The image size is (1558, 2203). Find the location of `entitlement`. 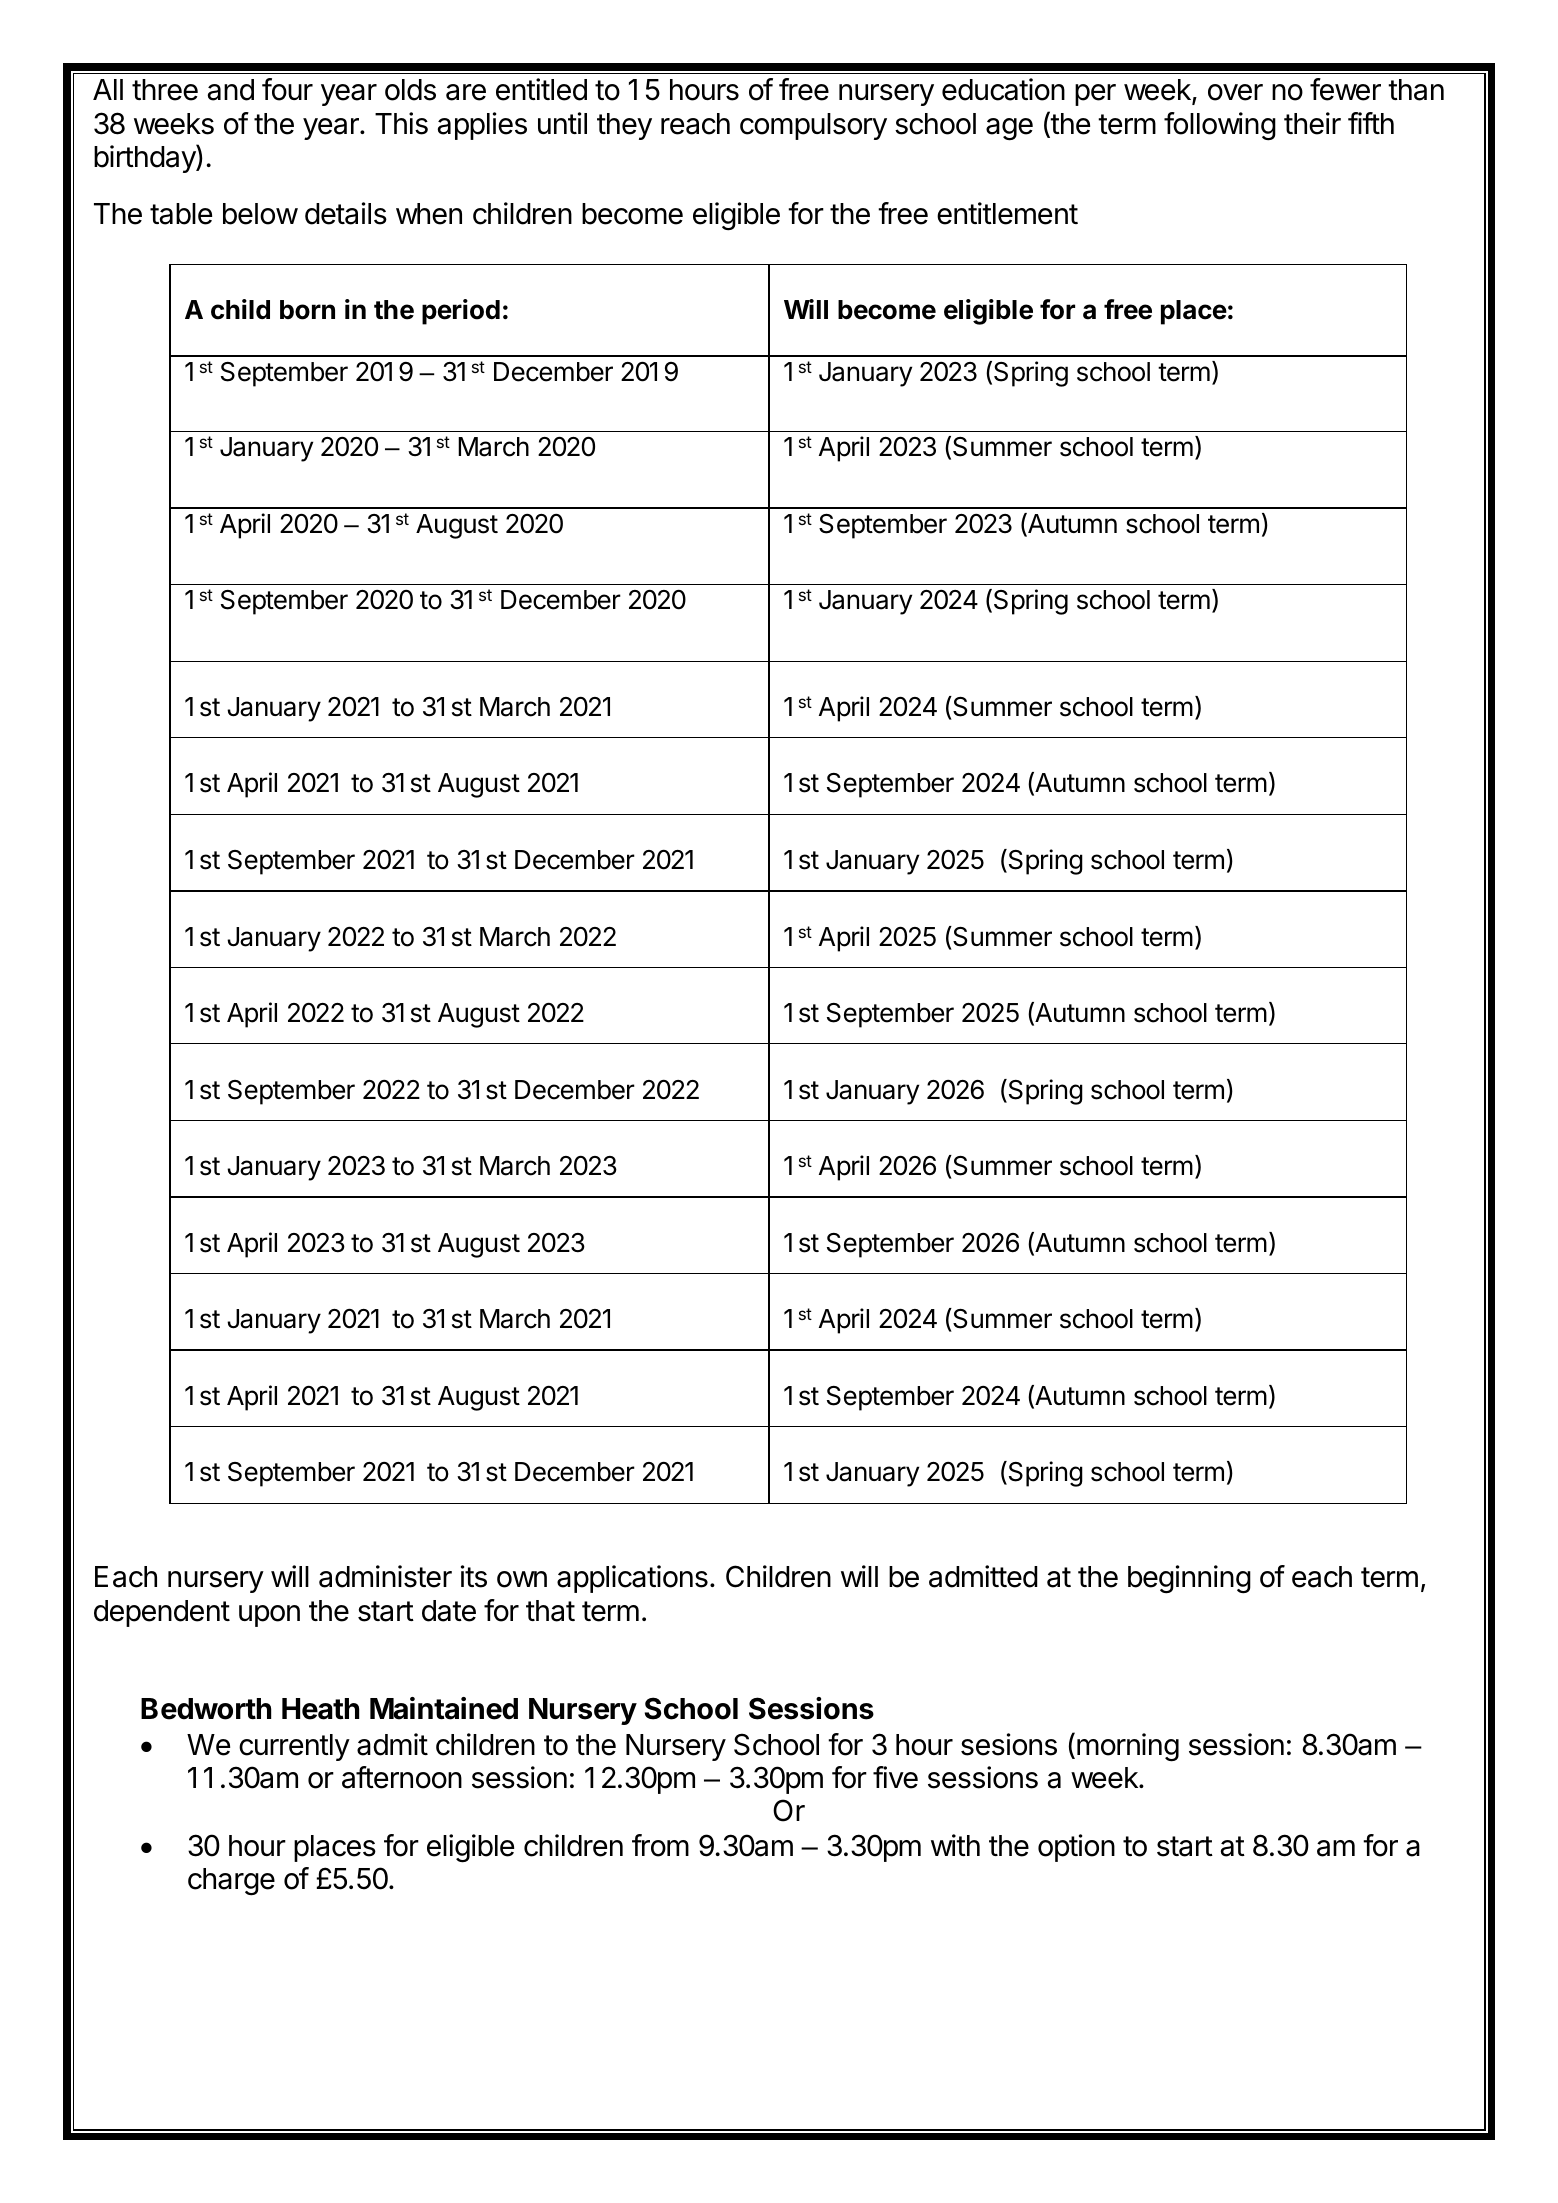

entitlement is located at coordinates (1007, 213).
